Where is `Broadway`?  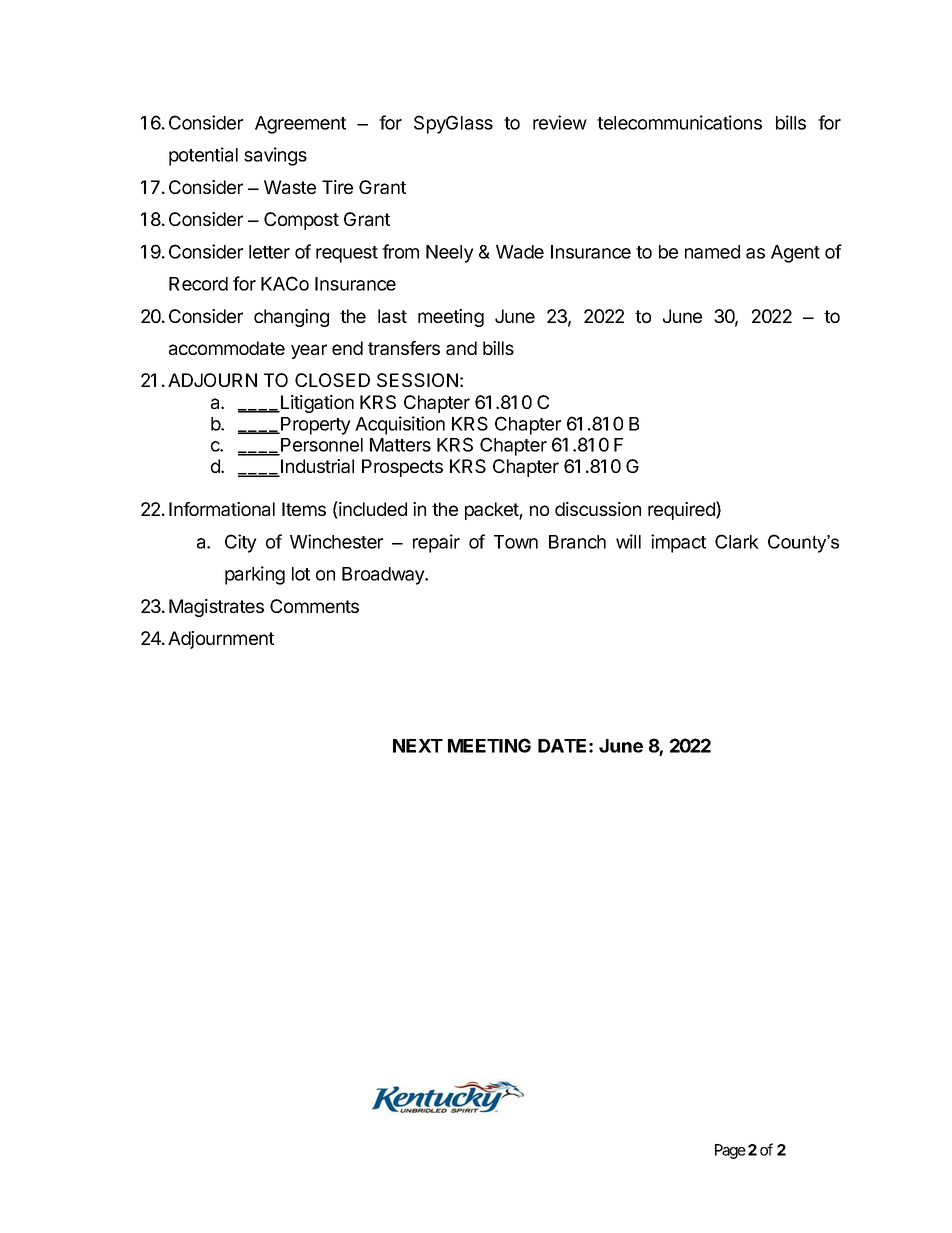
Broadway is located at coordinates (384, 576).
